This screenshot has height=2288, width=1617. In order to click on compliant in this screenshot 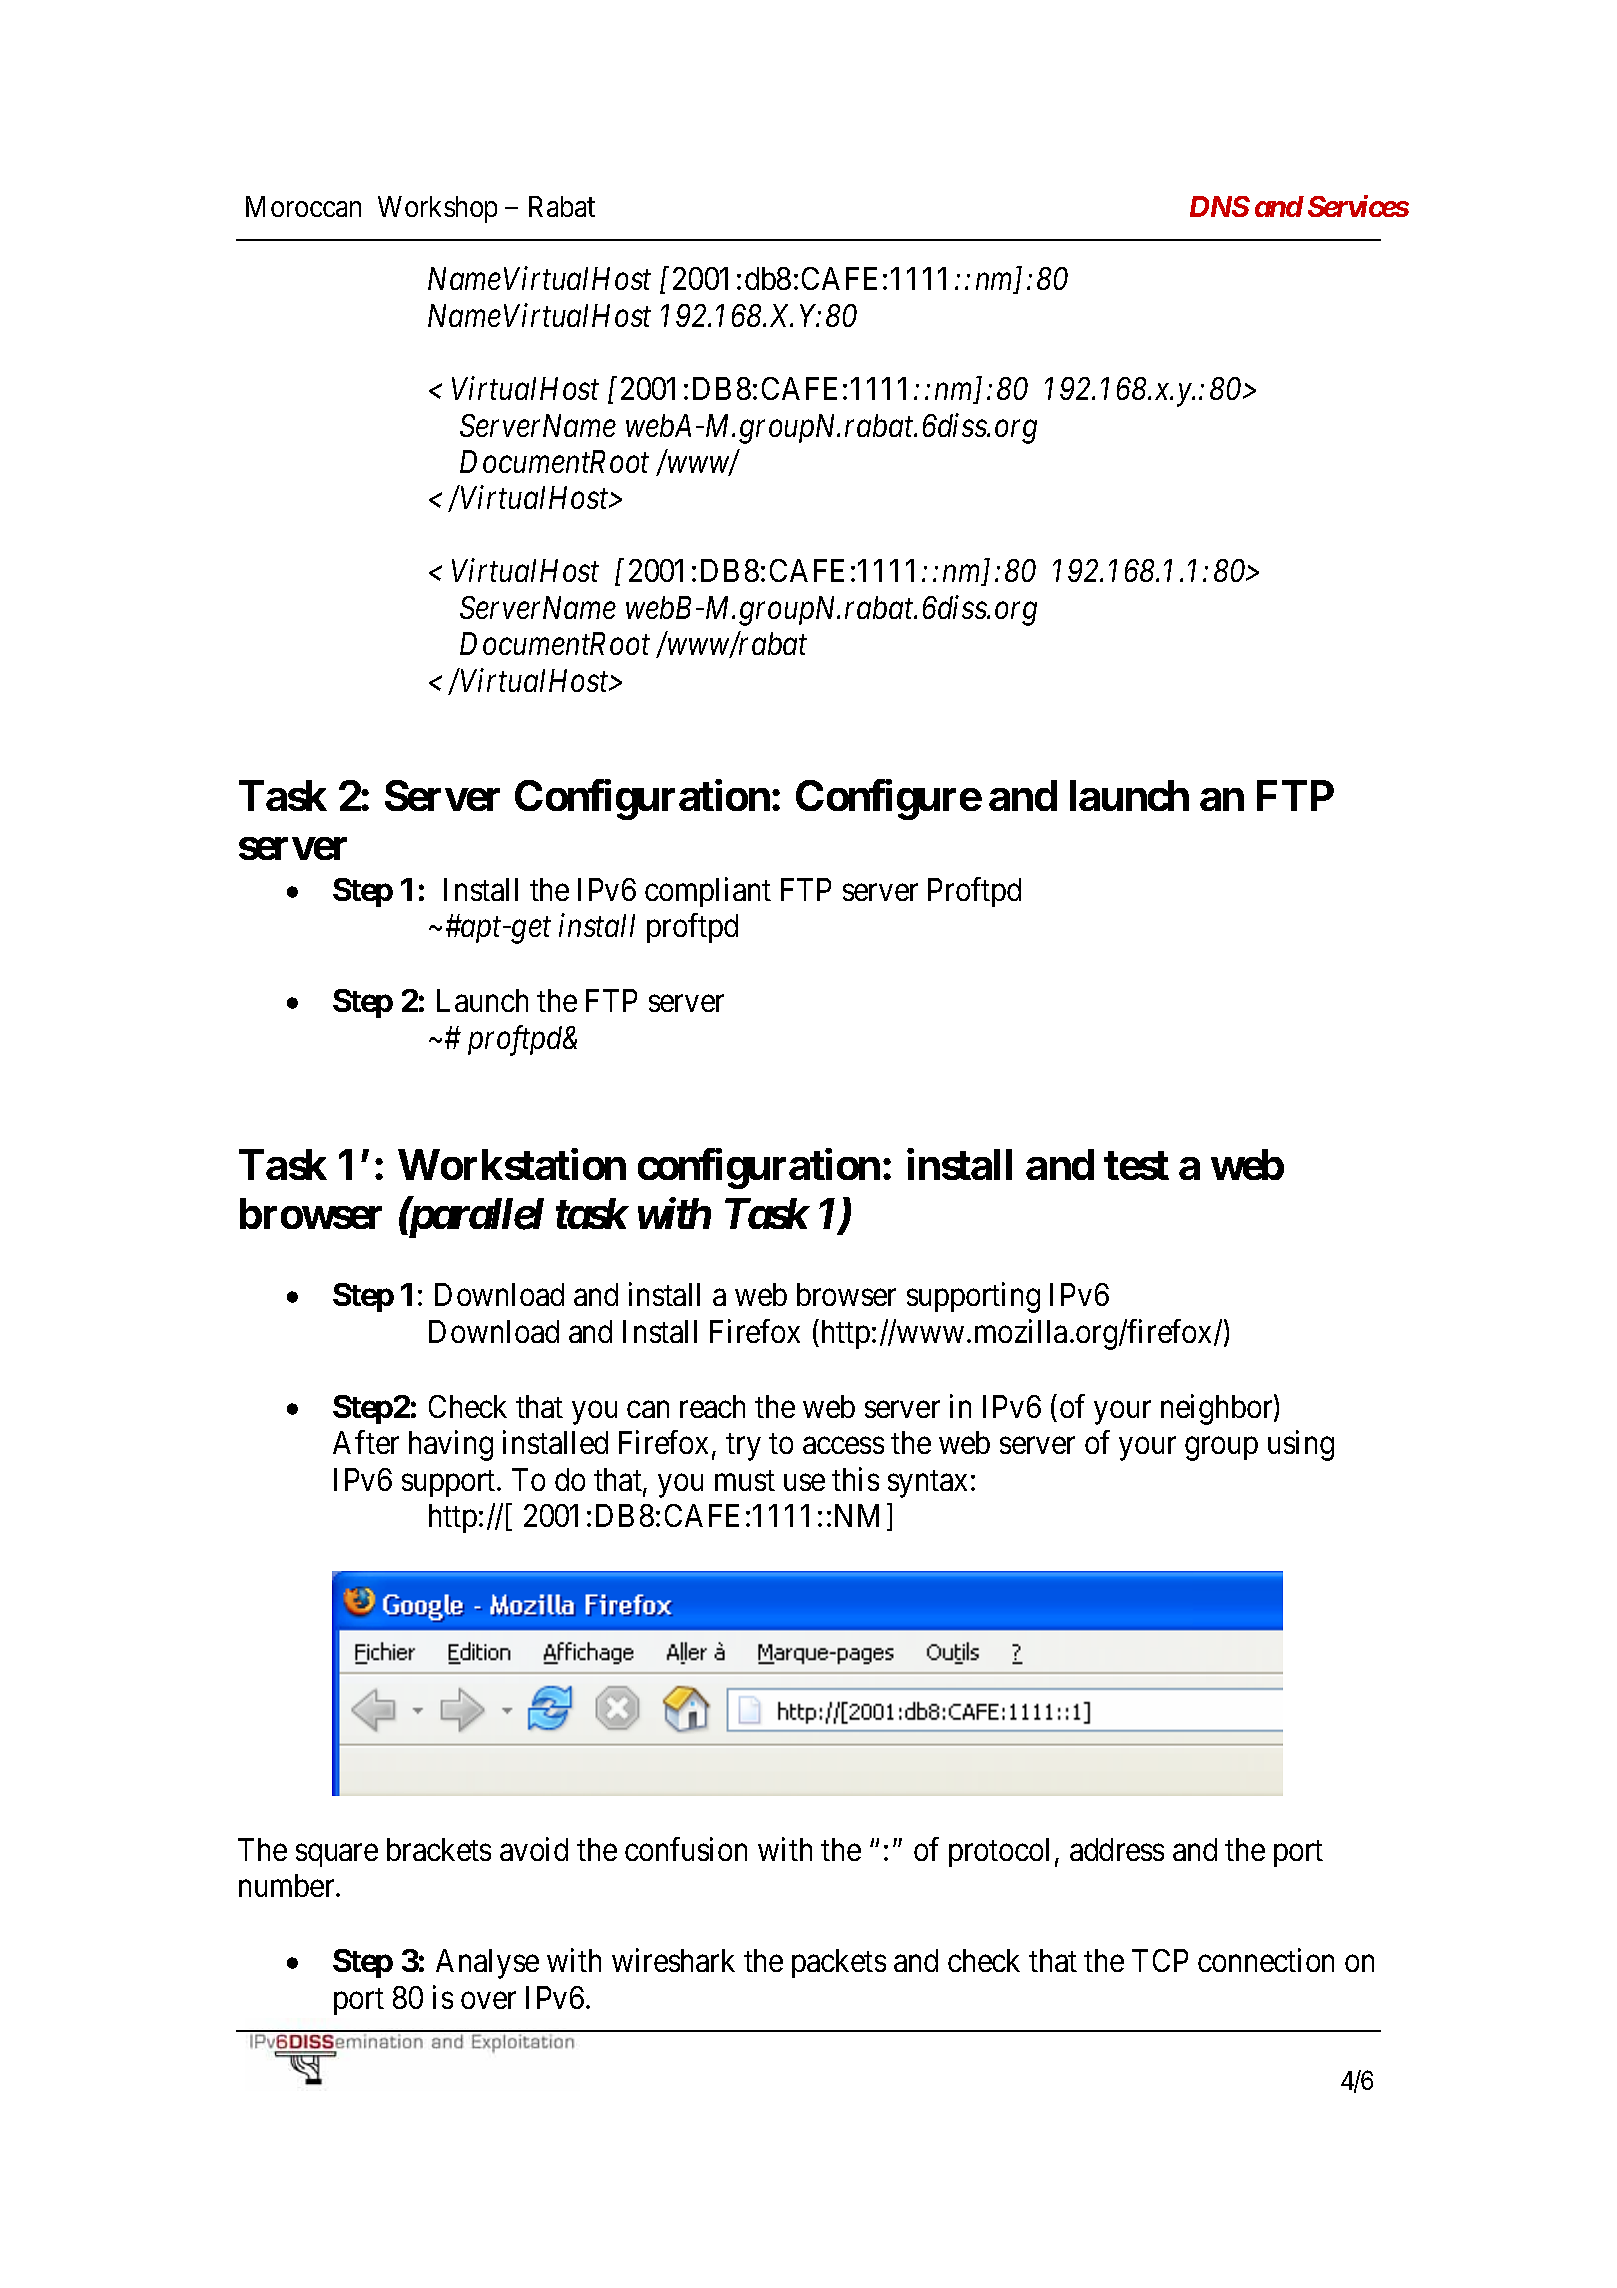, I will do `click(708, 892)`.
